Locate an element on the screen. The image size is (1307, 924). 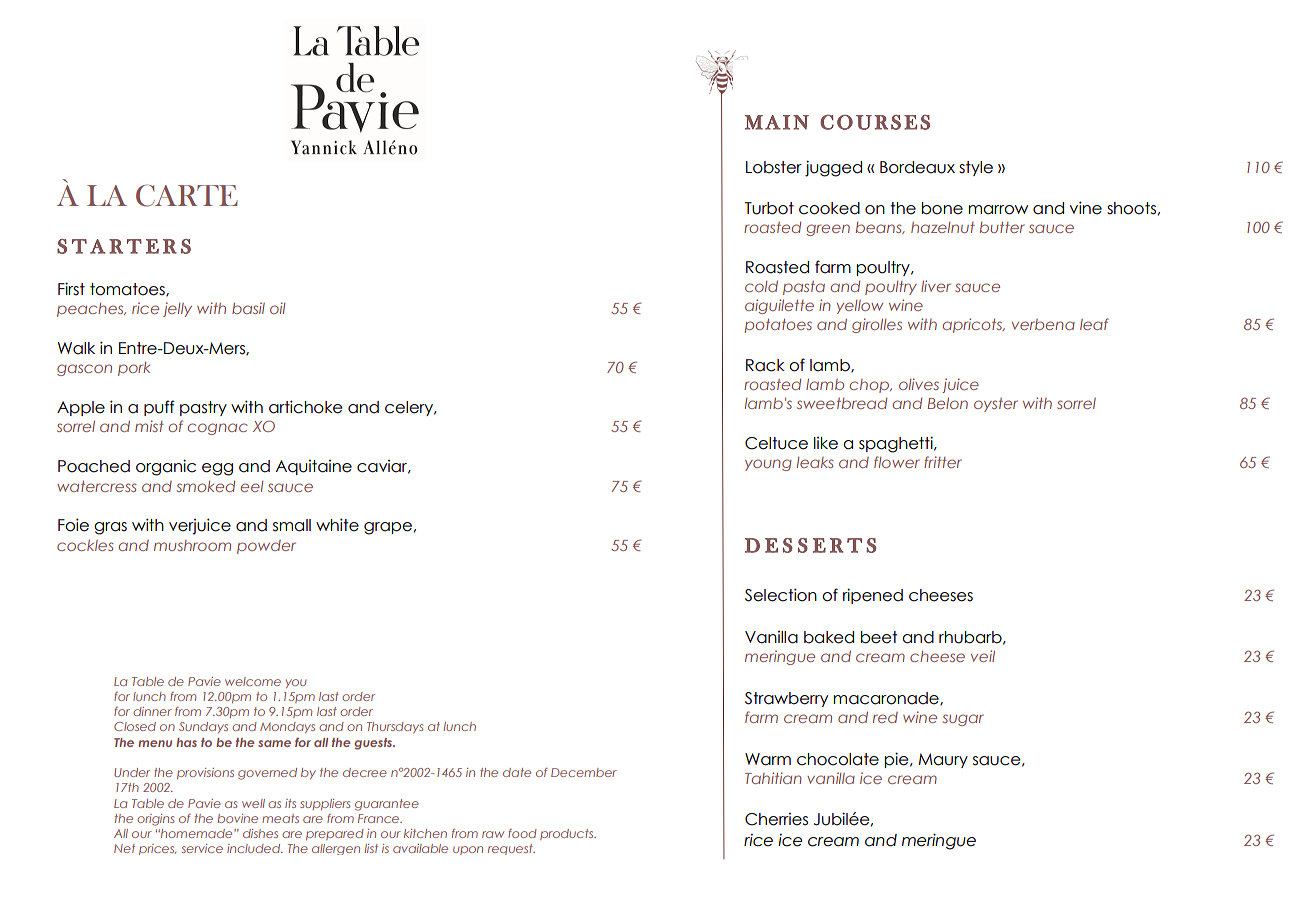
potatoes is located at coordinates (778, 326).
